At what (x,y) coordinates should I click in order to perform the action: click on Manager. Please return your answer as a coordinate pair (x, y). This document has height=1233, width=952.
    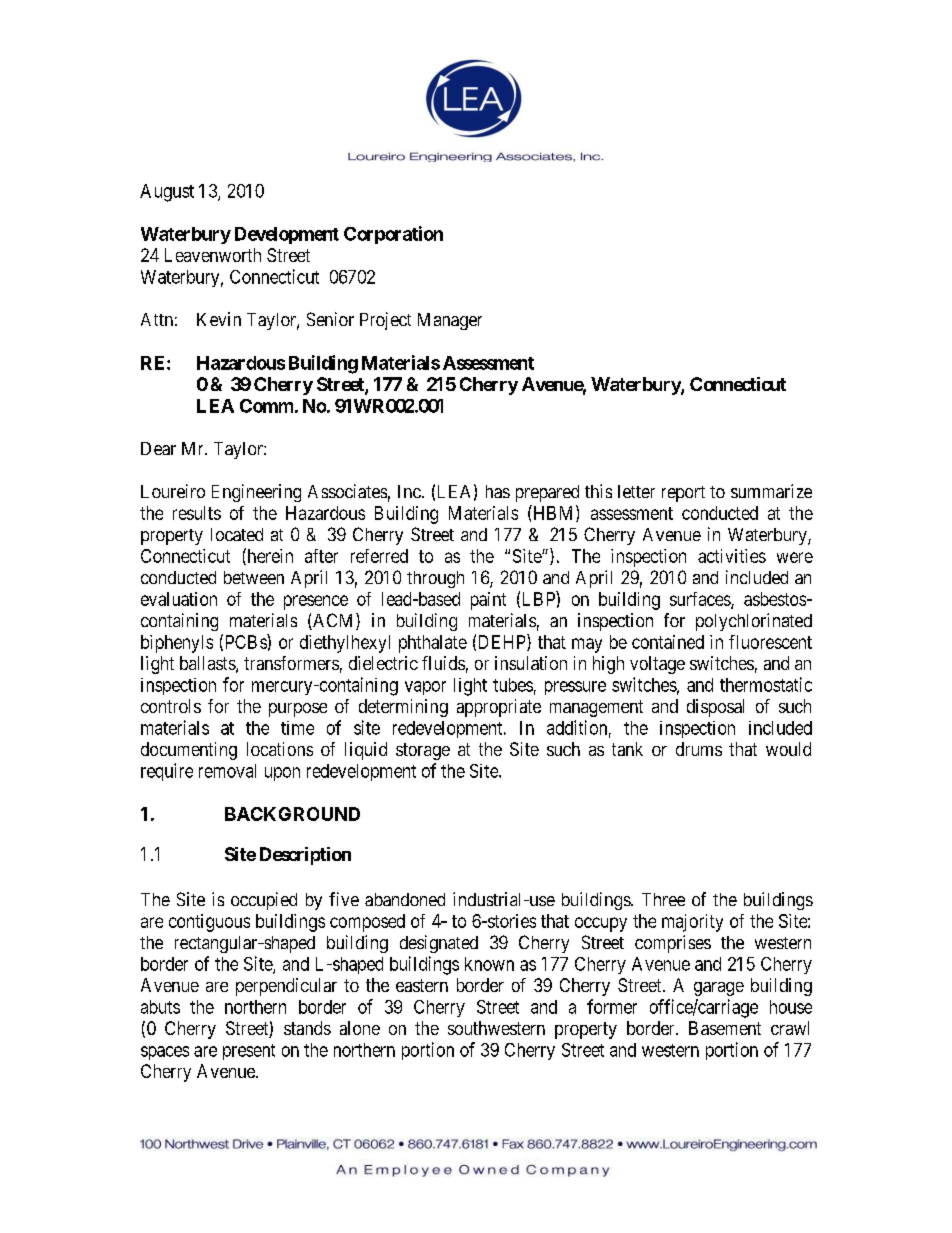
    Looking at the image, I should click on (450, 321).
